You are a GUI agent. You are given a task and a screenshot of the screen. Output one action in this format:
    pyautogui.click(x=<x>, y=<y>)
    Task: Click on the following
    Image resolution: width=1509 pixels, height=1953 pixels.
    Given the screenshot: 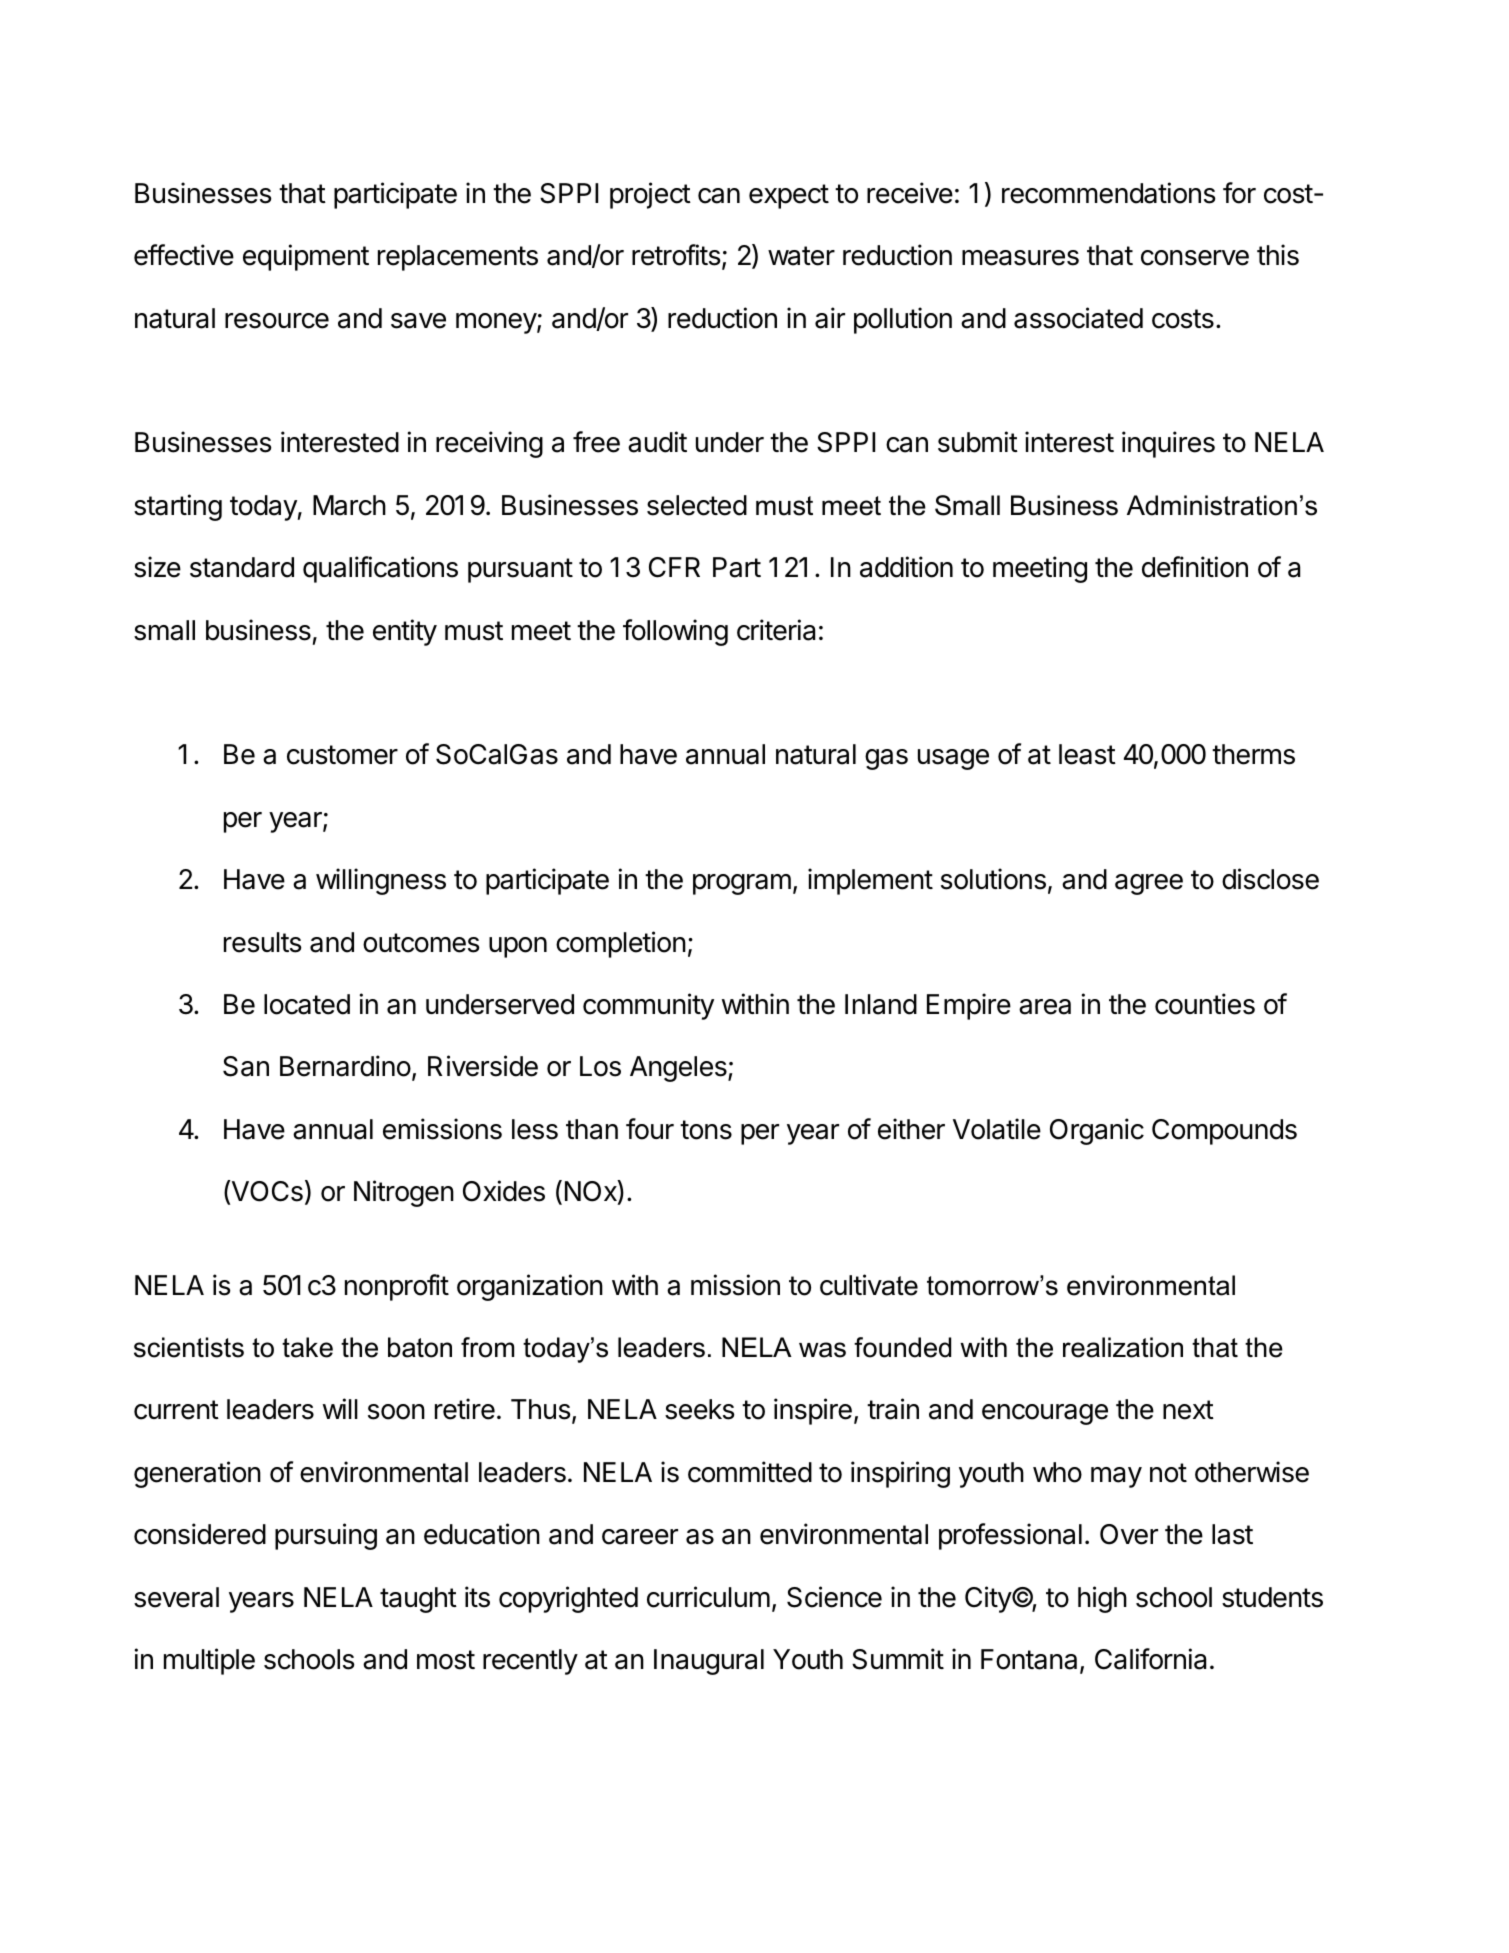 What is the action you would take?
    pyautogui.click(x=675, y=632)
